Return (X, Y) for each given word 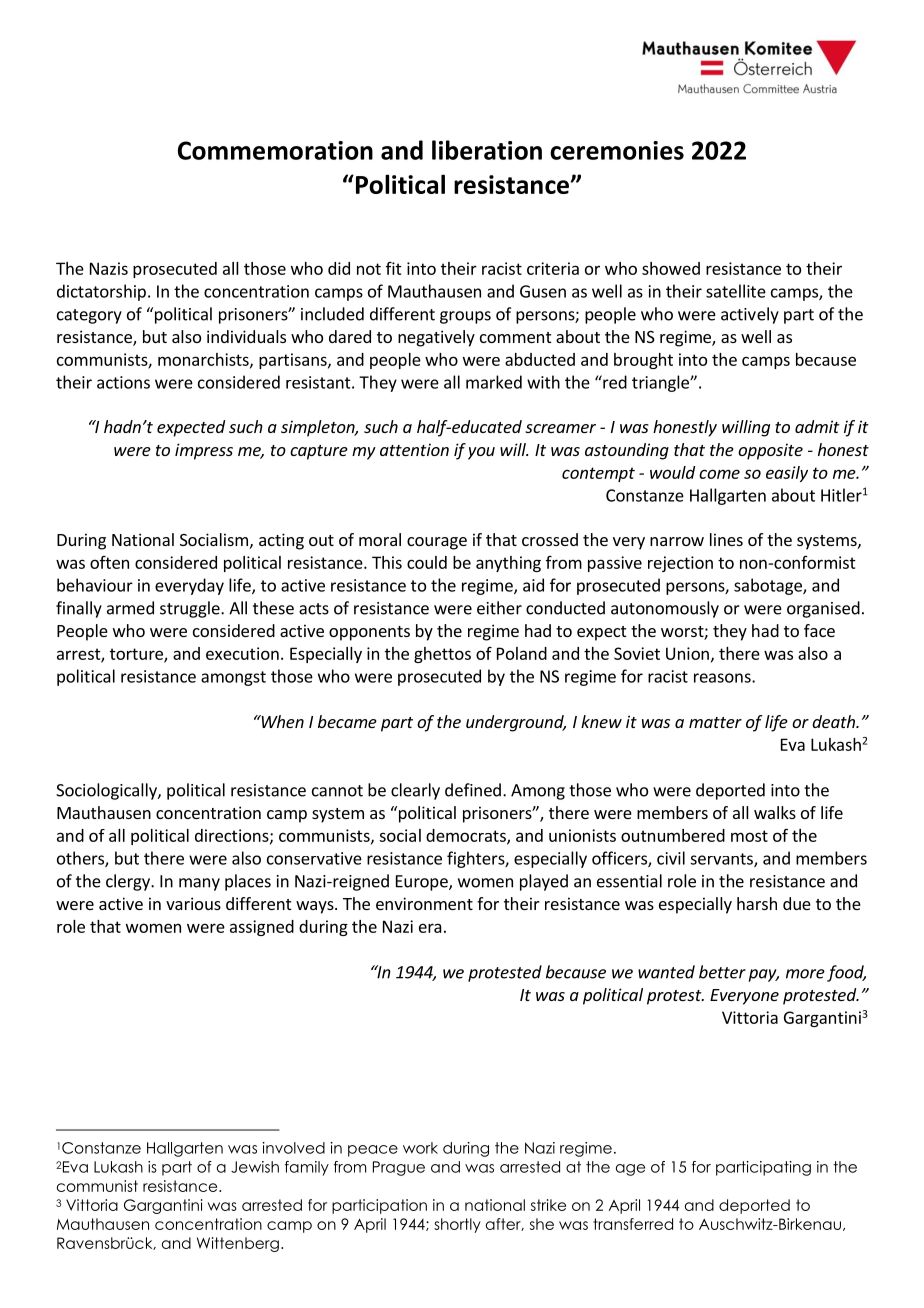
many (199, 884)
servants (722, 860)
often (109, 562)
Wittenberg (238, 1244)
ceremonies (617, 150)
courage (437, 543)
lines (726, 539)
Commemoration (275, 150)
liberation (487, 150)
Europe (423, 883)
